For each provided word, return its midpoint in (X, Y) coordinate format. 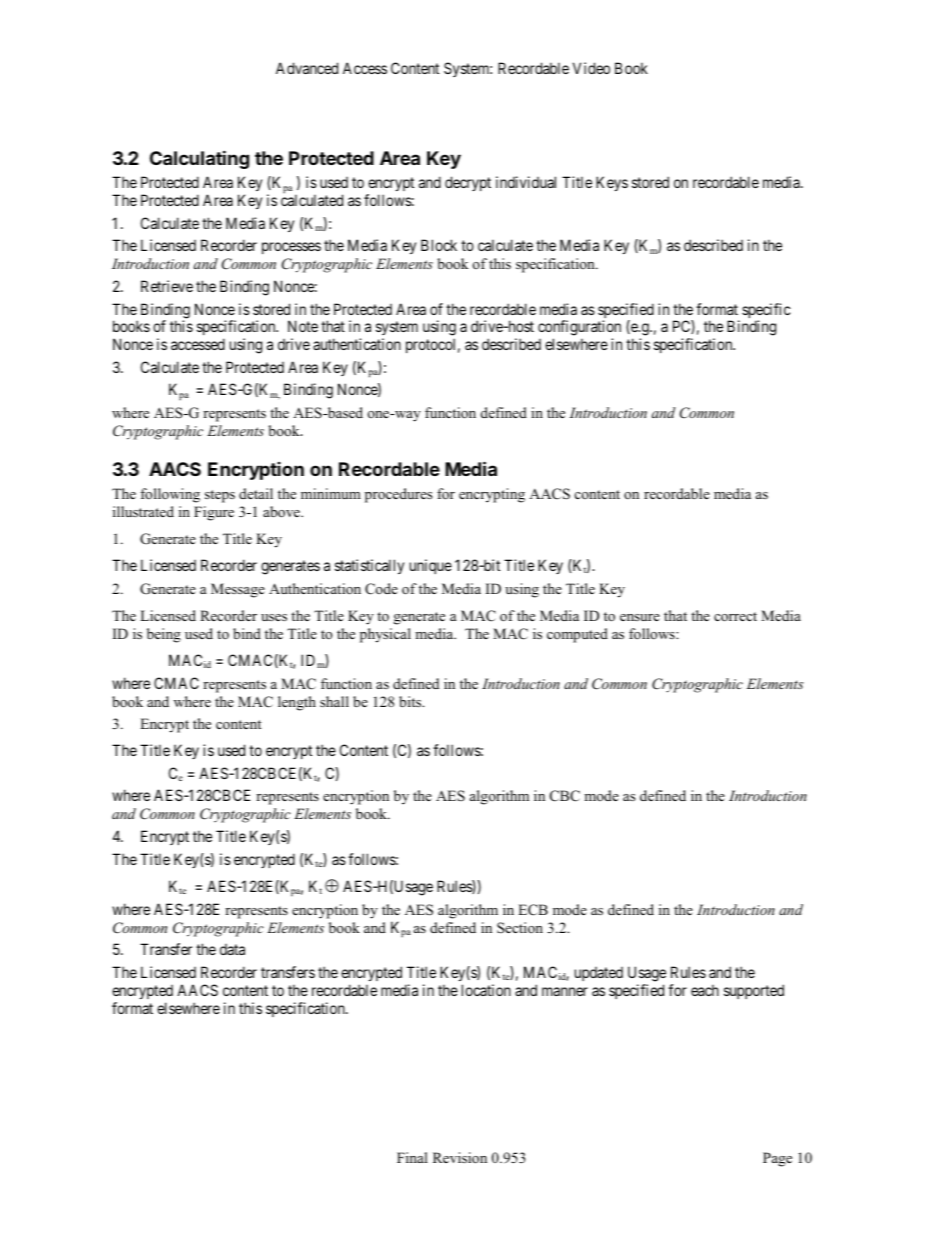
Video (591, 68)
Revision (460, 1157)
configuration (579, 329)
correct (735, 616)
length (297, 703)
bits (411, 701)
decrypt (468, 183)
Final (412, 1157)
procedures (398, 495)
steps (220, 496)
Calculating (199, 159)
